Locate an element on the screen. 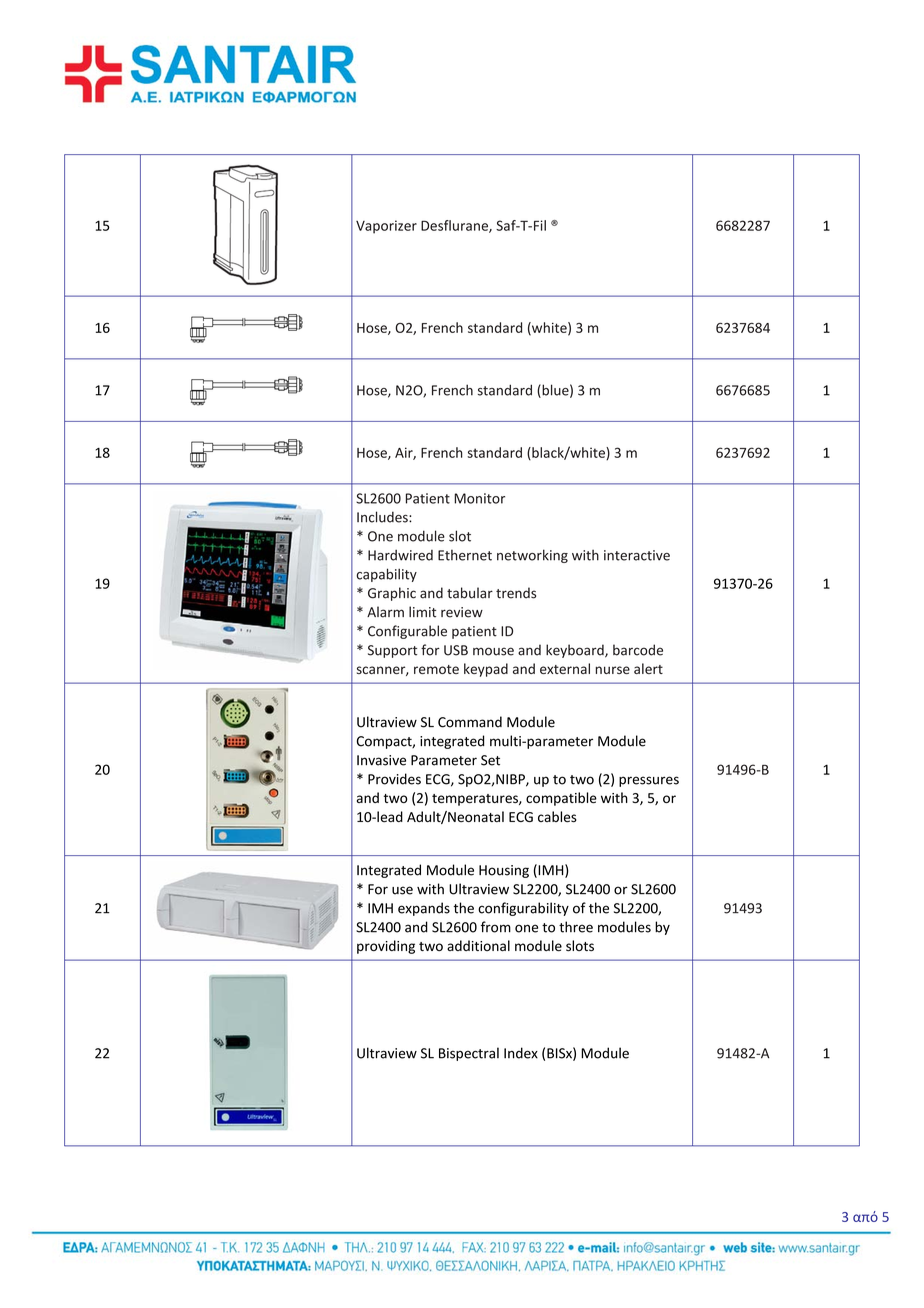 The width and height of the screenshot is (924, 1308). networking is located at coordinates (532, 556).
